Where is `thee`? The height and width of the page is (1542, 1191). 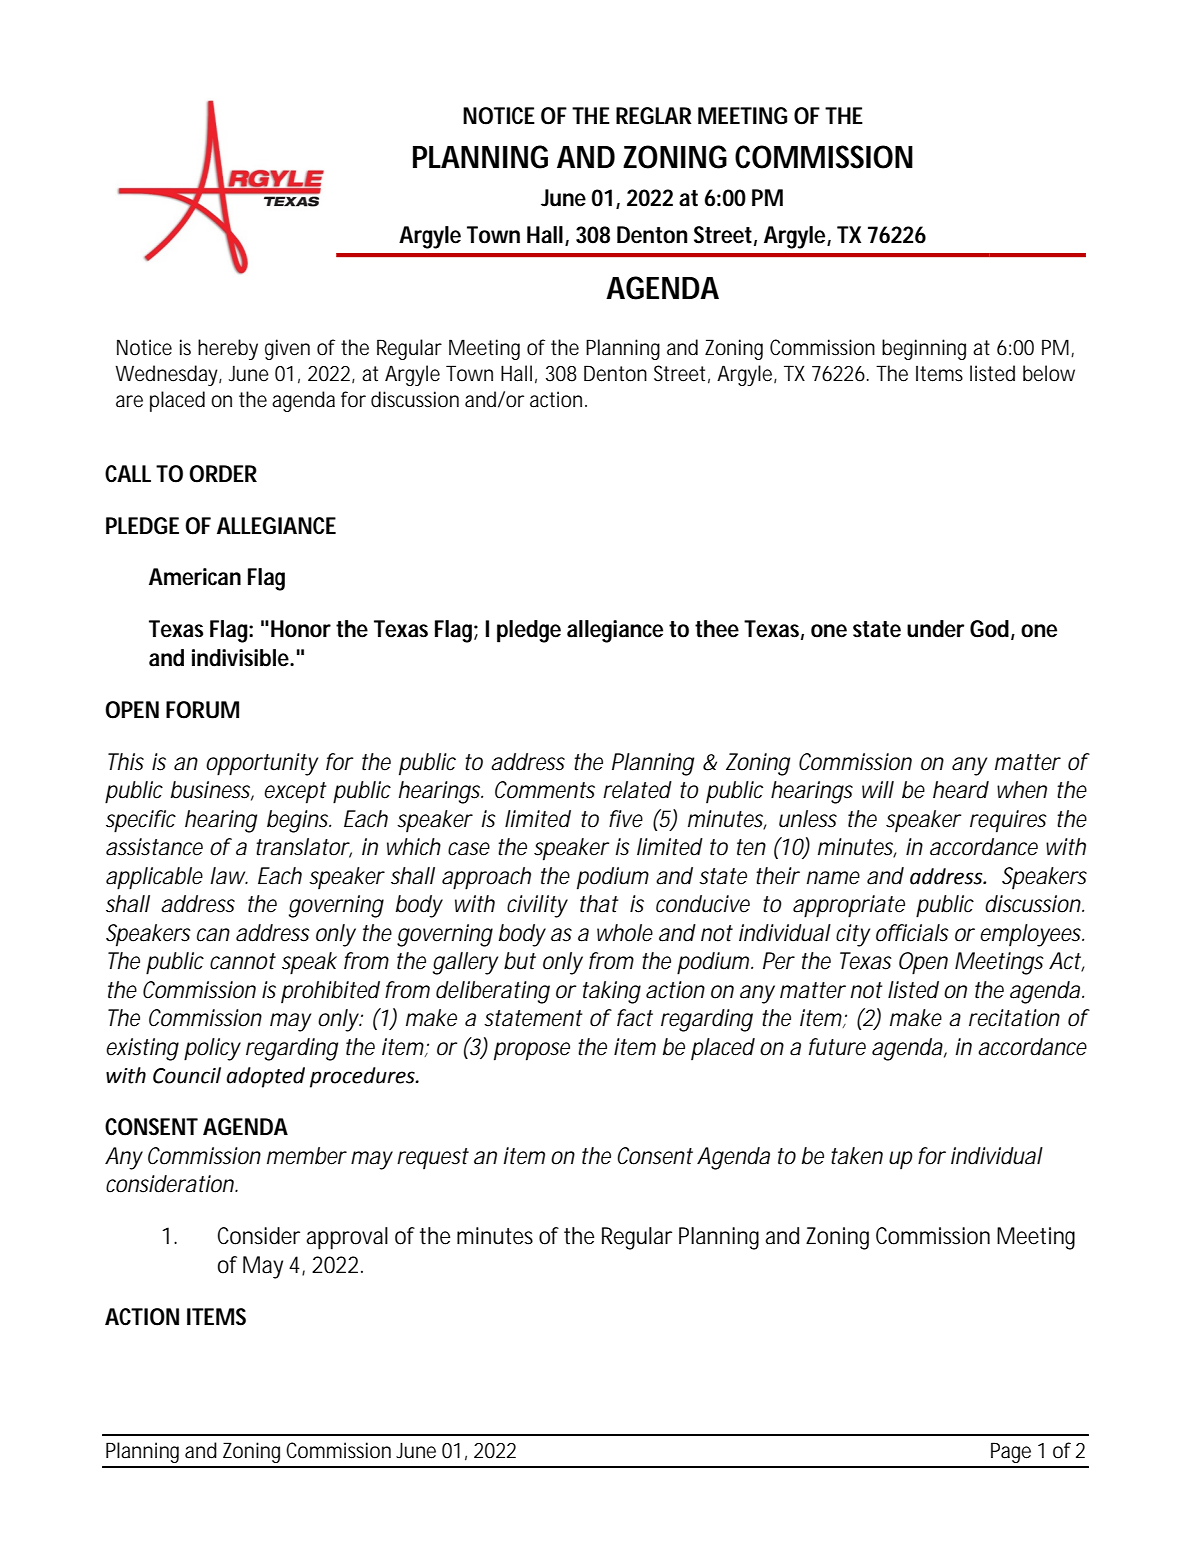 thee is located at coordinates (717, 629).
